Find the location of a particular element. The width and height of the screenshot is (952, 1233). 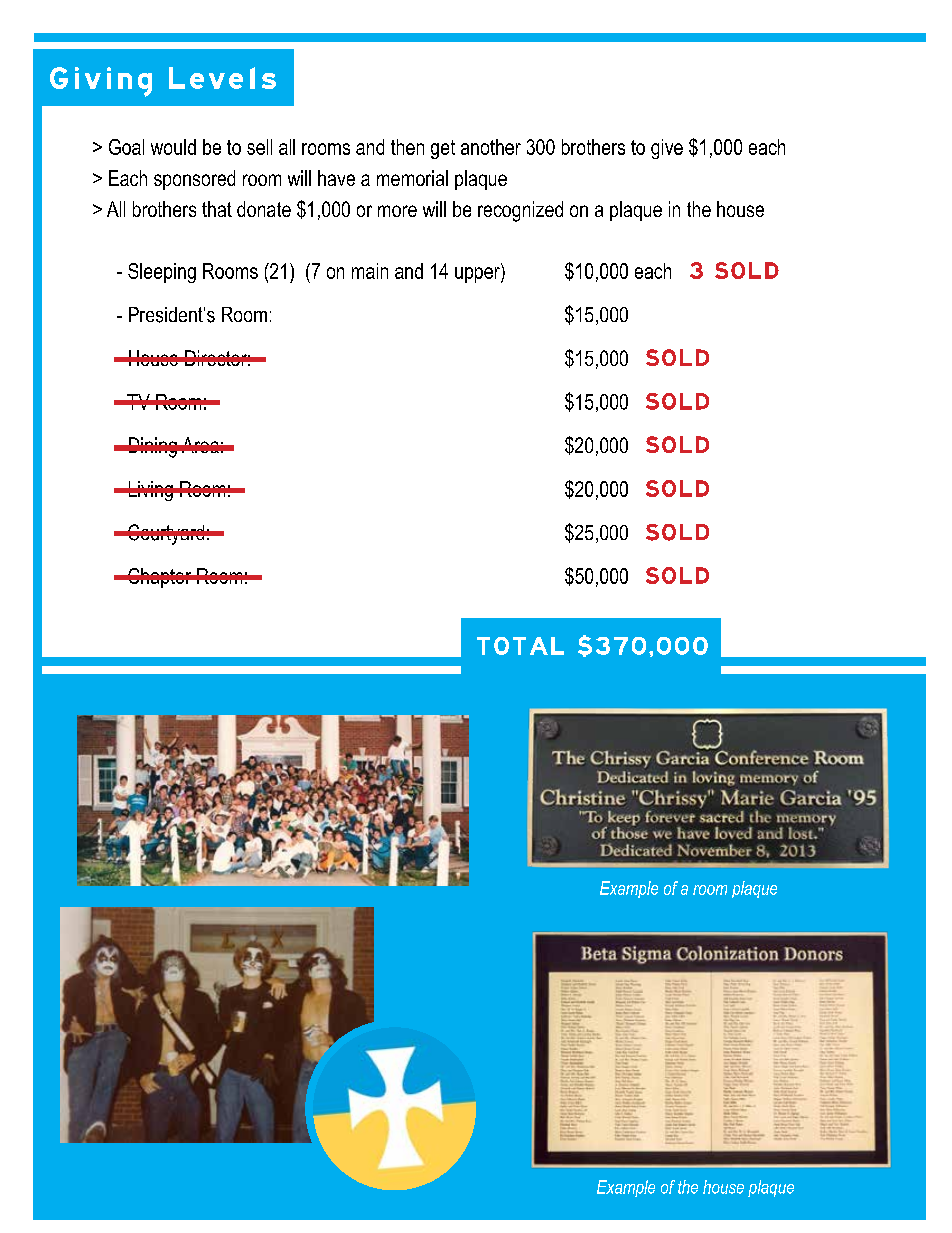

Levels is located at coordinates (222, 78).
